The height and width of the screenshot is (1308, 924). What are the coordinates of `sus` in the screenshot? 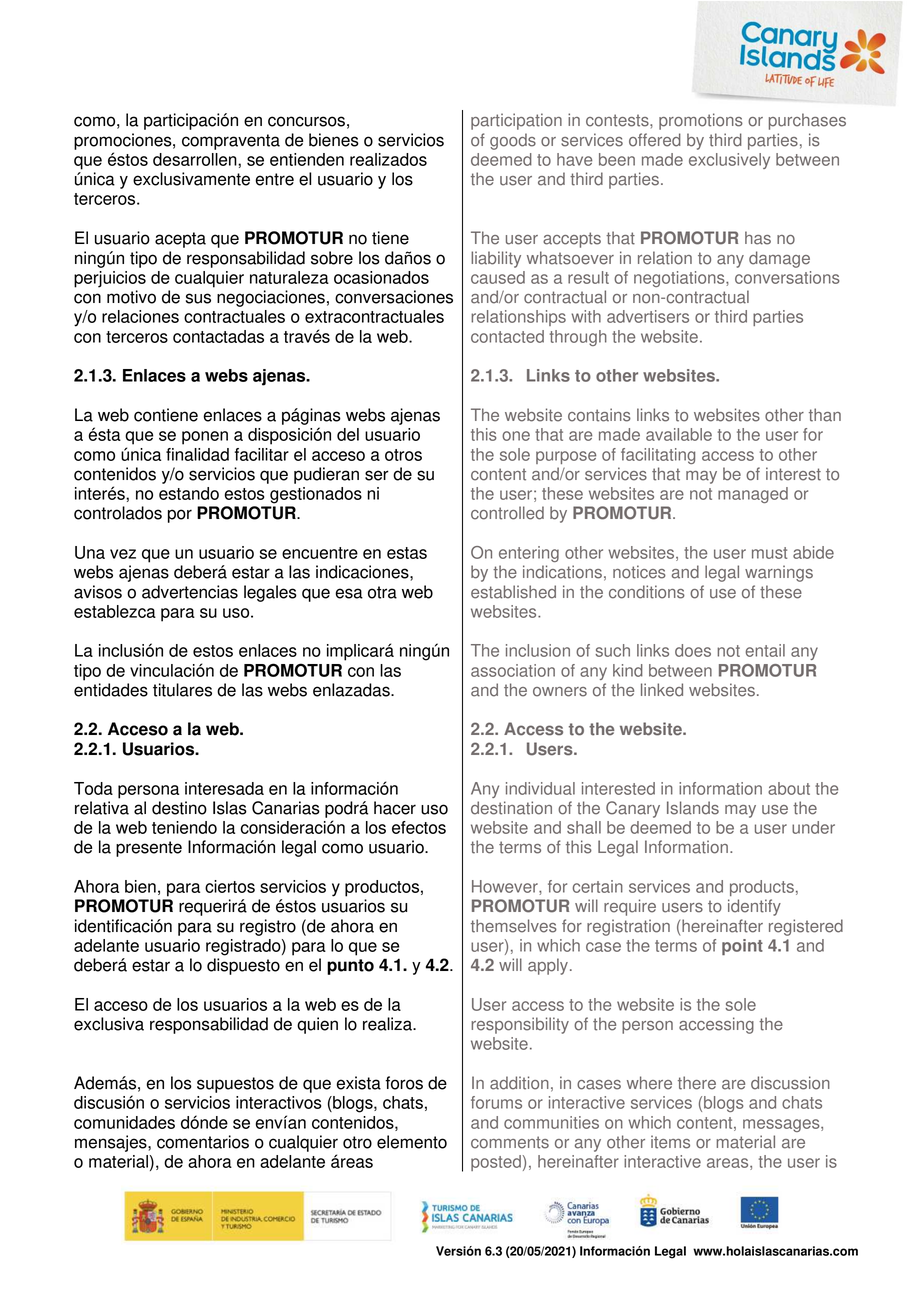 It's located at (198, 298).
